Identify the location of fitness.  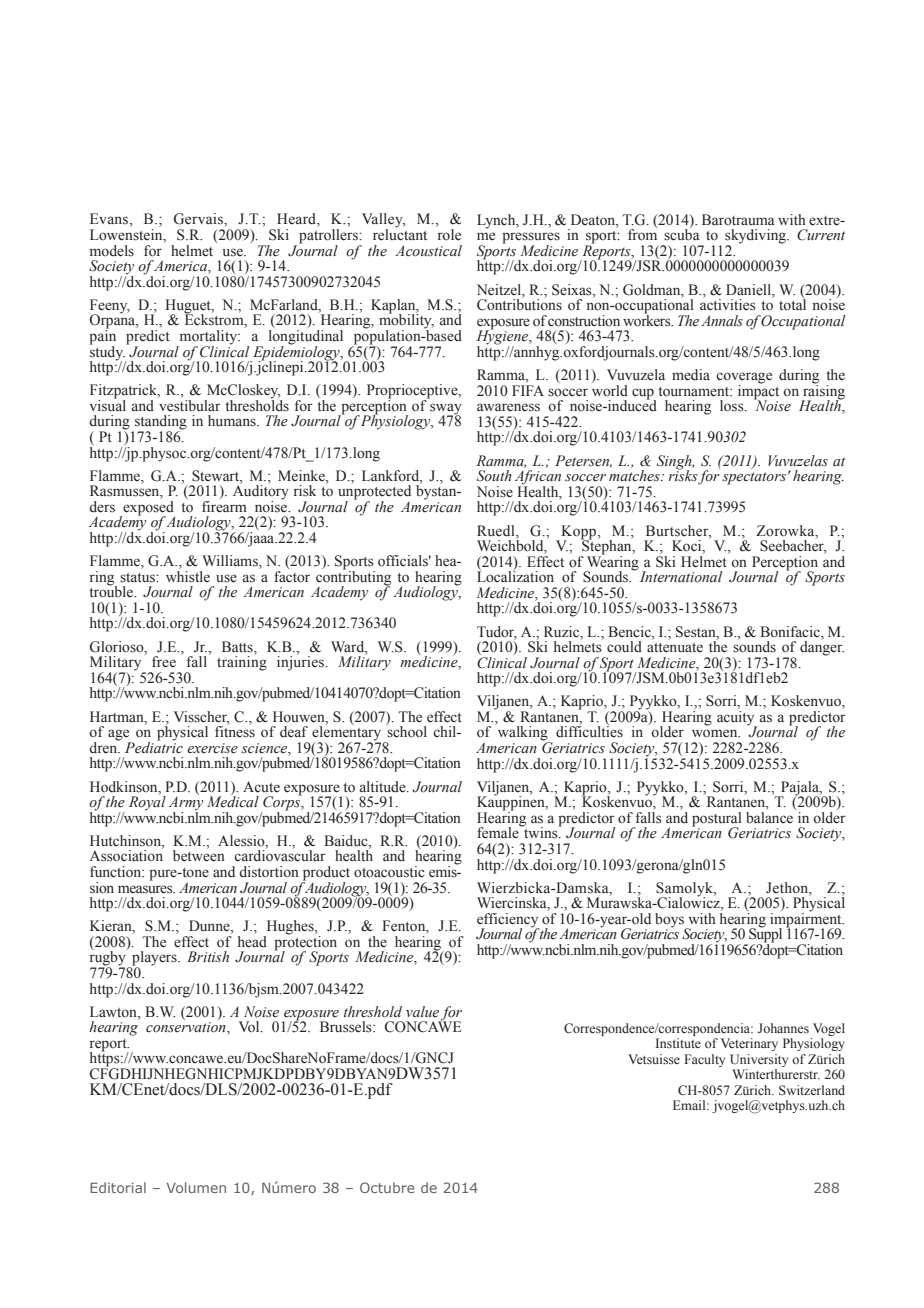
(235, 731).
